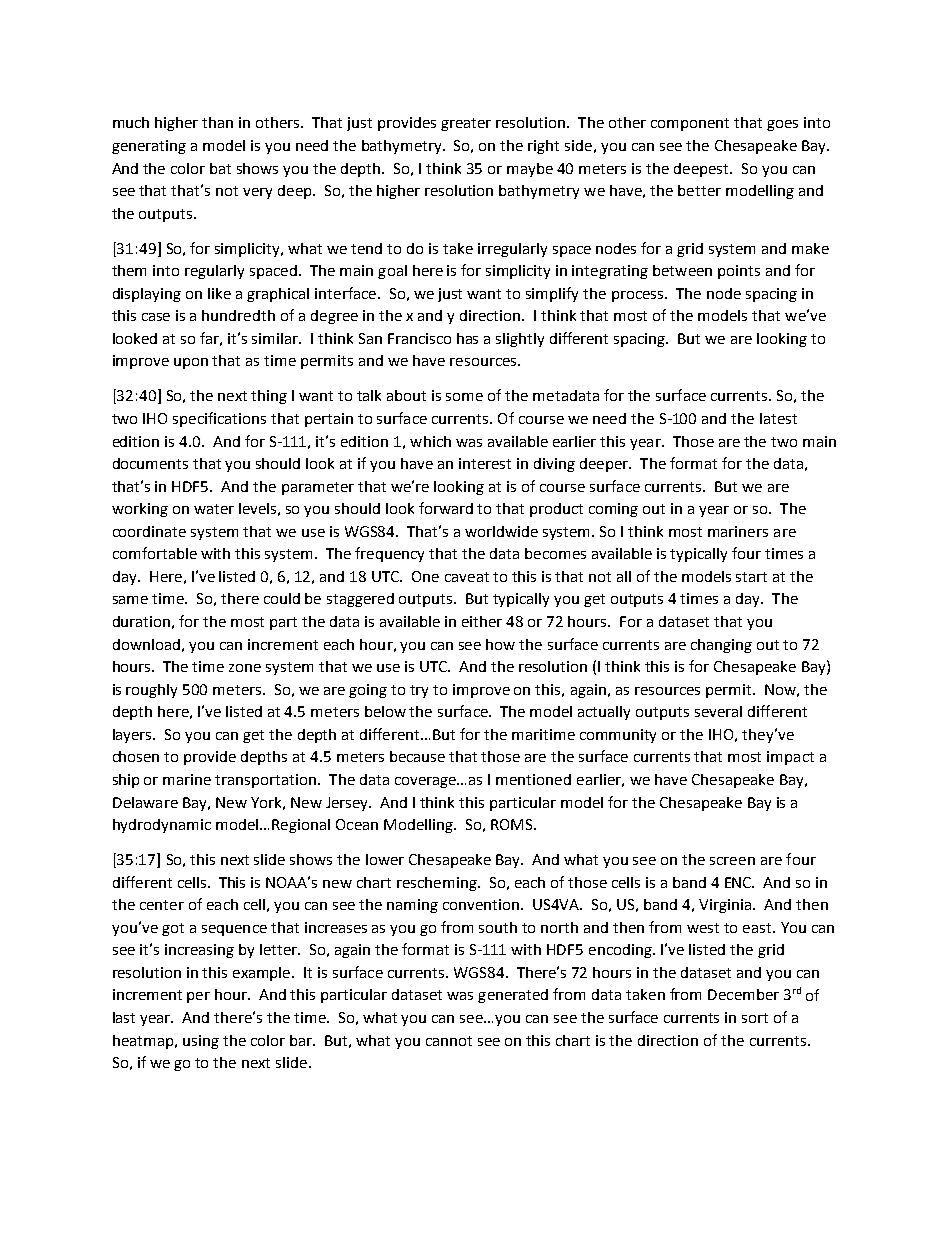 This image has height=1233, width=952. What do you see at coordinates (417, 756) in the image?
I see `because` at bounding box center [417, 756].
